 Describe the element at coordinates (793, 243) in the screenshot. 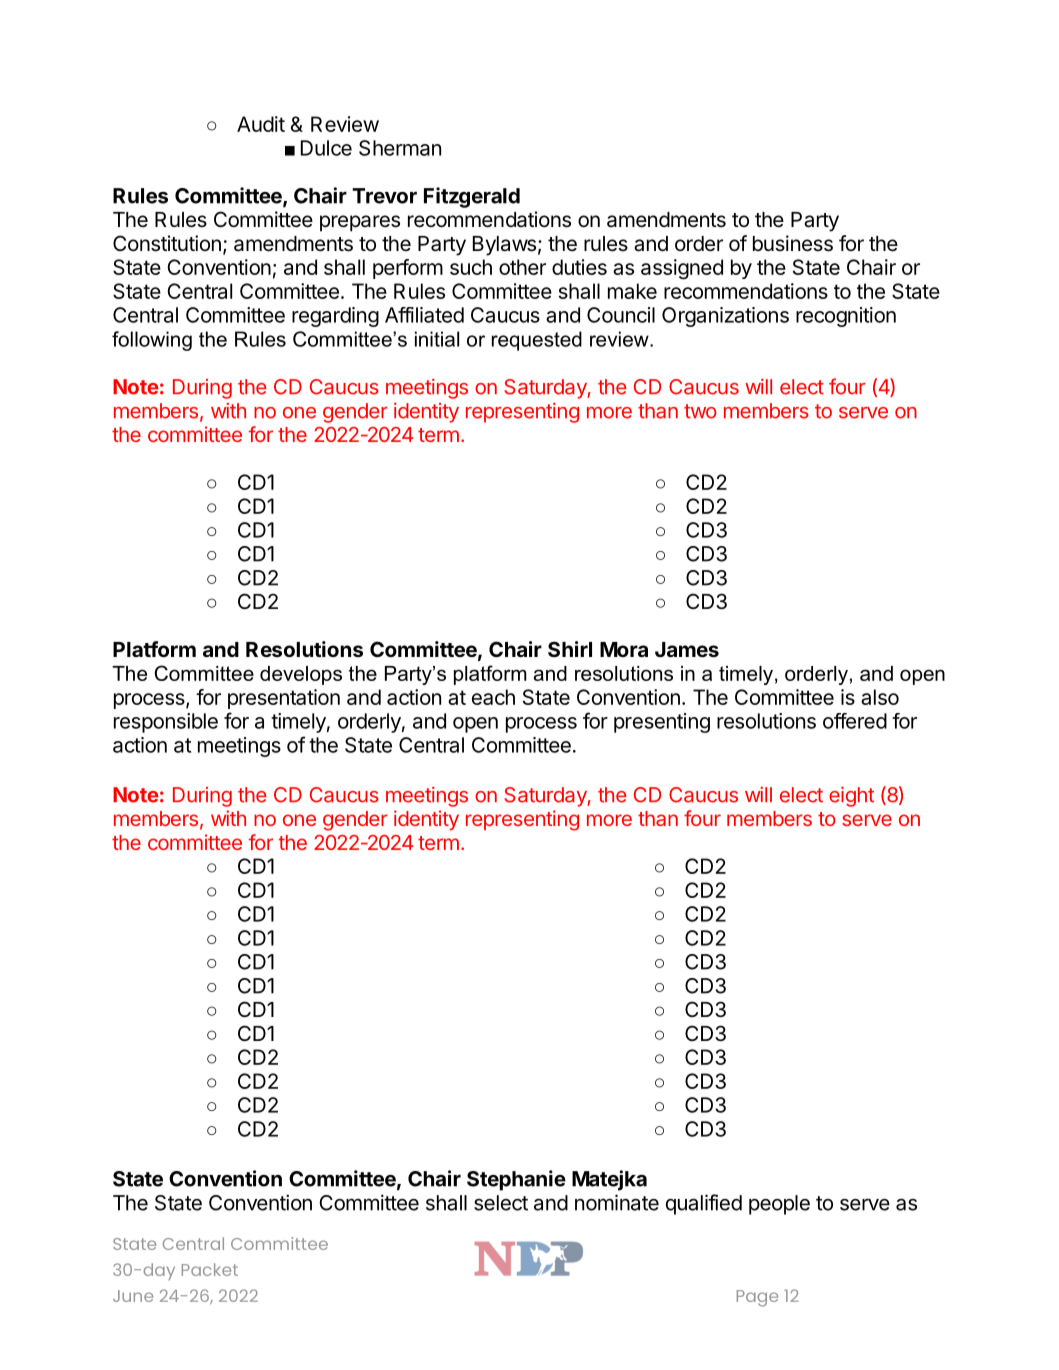

I see `business` at that location.
